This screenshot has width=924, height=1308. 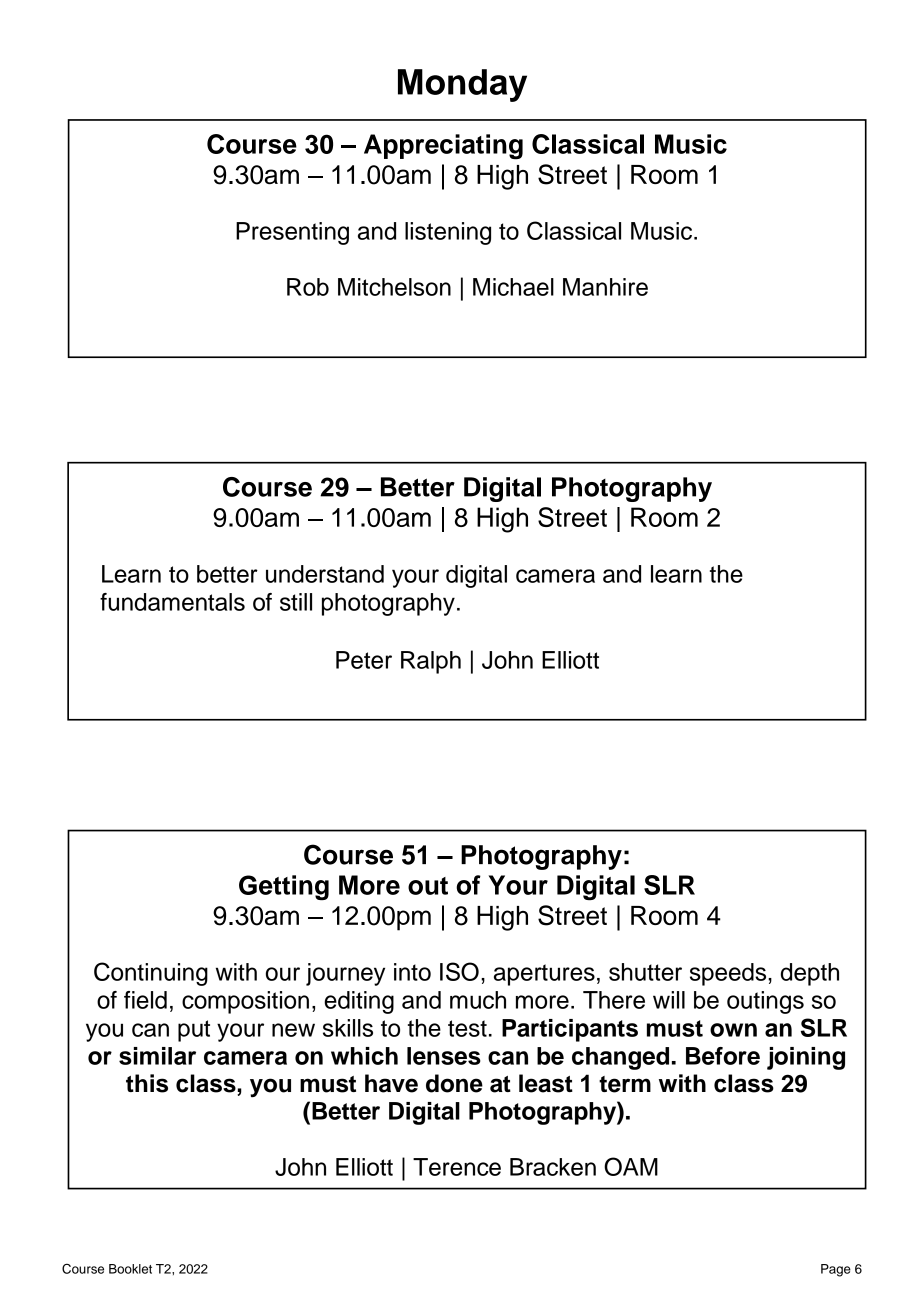 I want to click on listening, so click(x=448, y=233).
